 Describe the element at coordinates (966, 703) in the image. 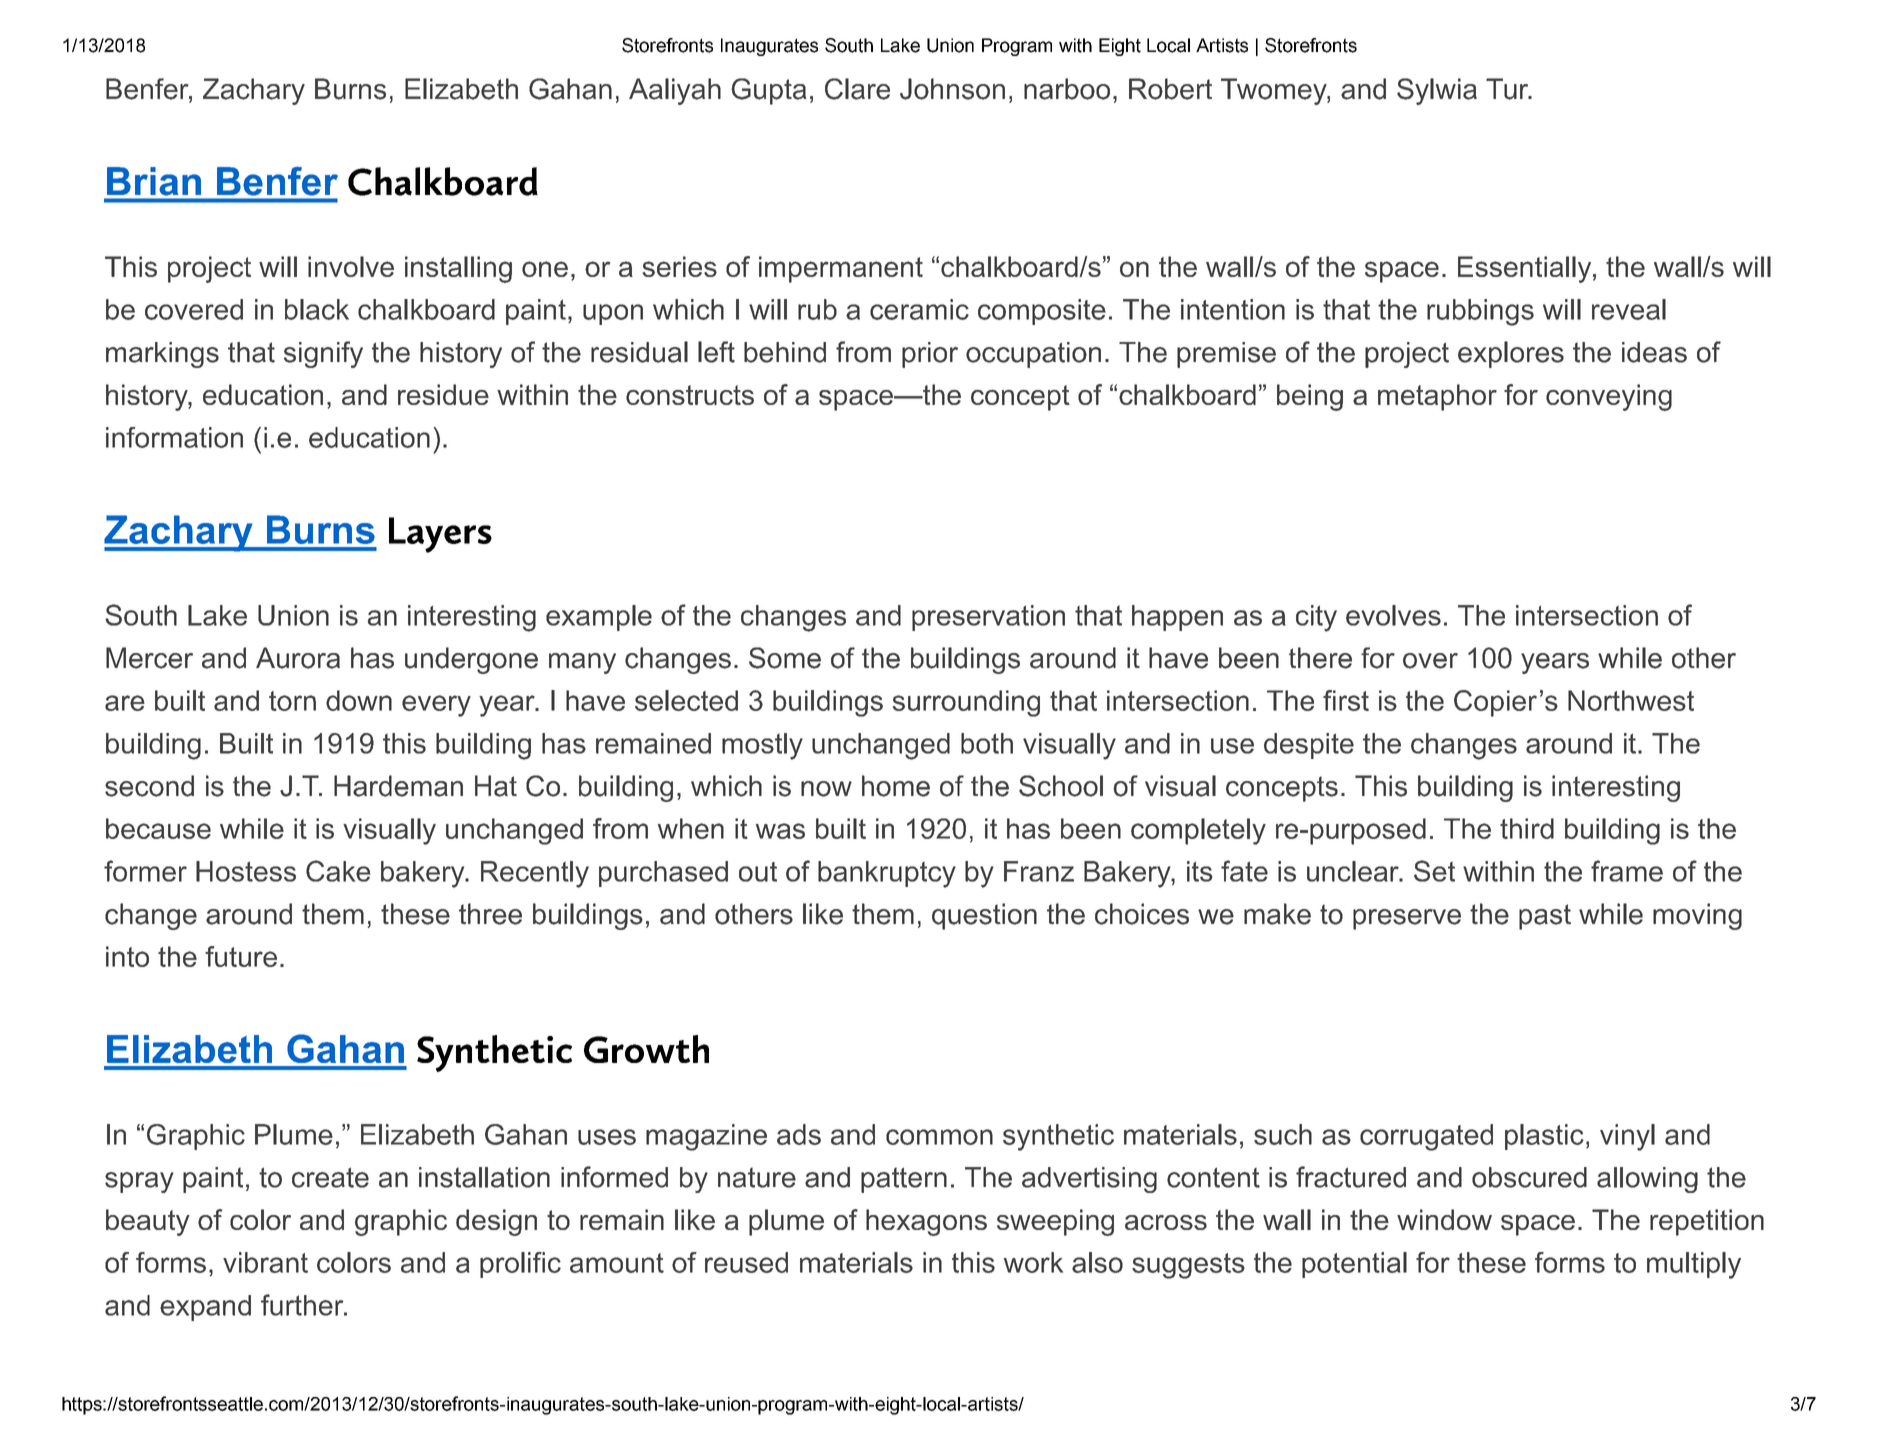

I see `surrounding` at that location.
